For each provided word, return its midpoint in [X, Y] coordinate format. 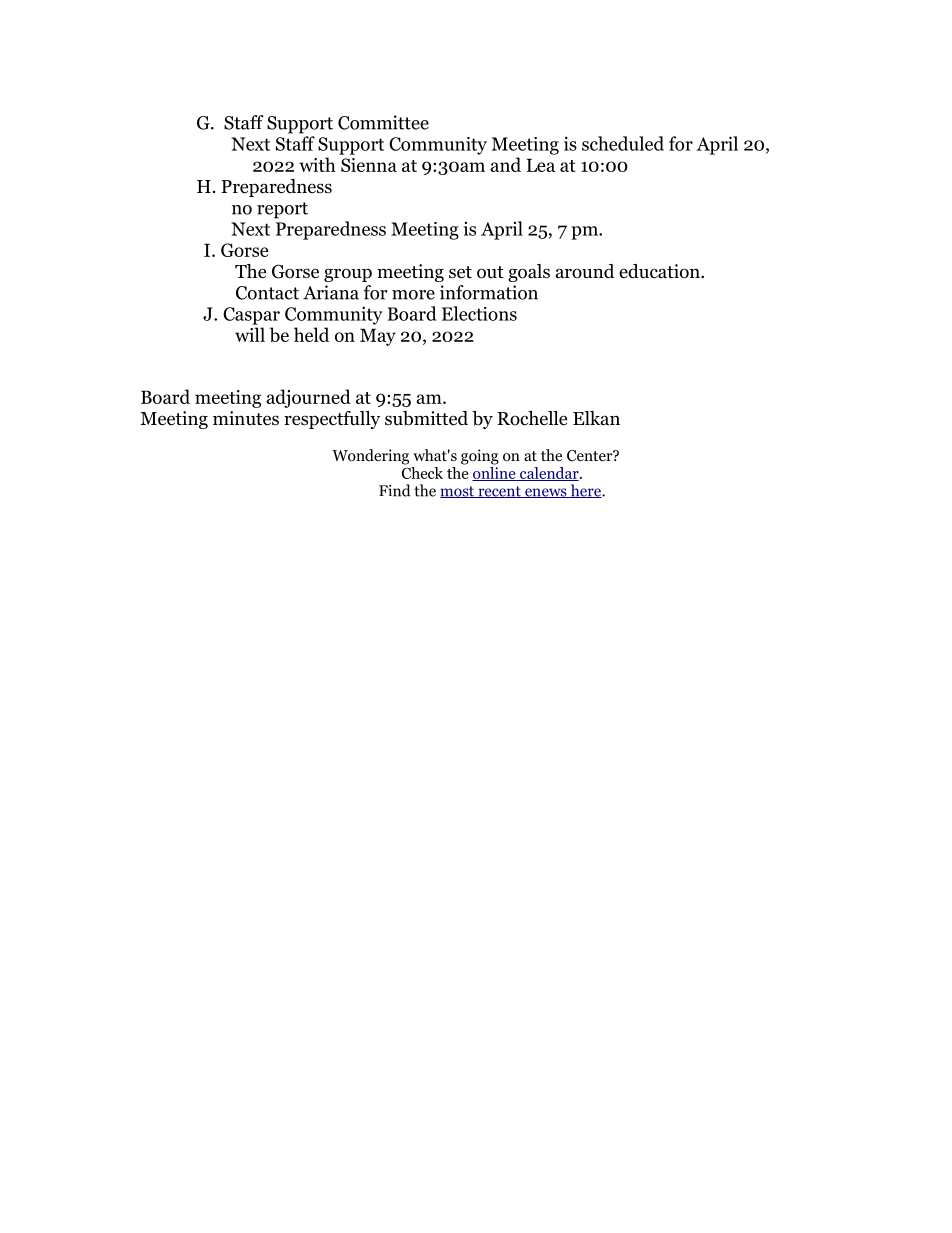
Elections [479, 313]
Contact [267, 293]
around [585, 271]
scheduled [623, 143]
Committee [383, 122]
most [458, 492]
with [317, 164]
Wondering [370, 457]
